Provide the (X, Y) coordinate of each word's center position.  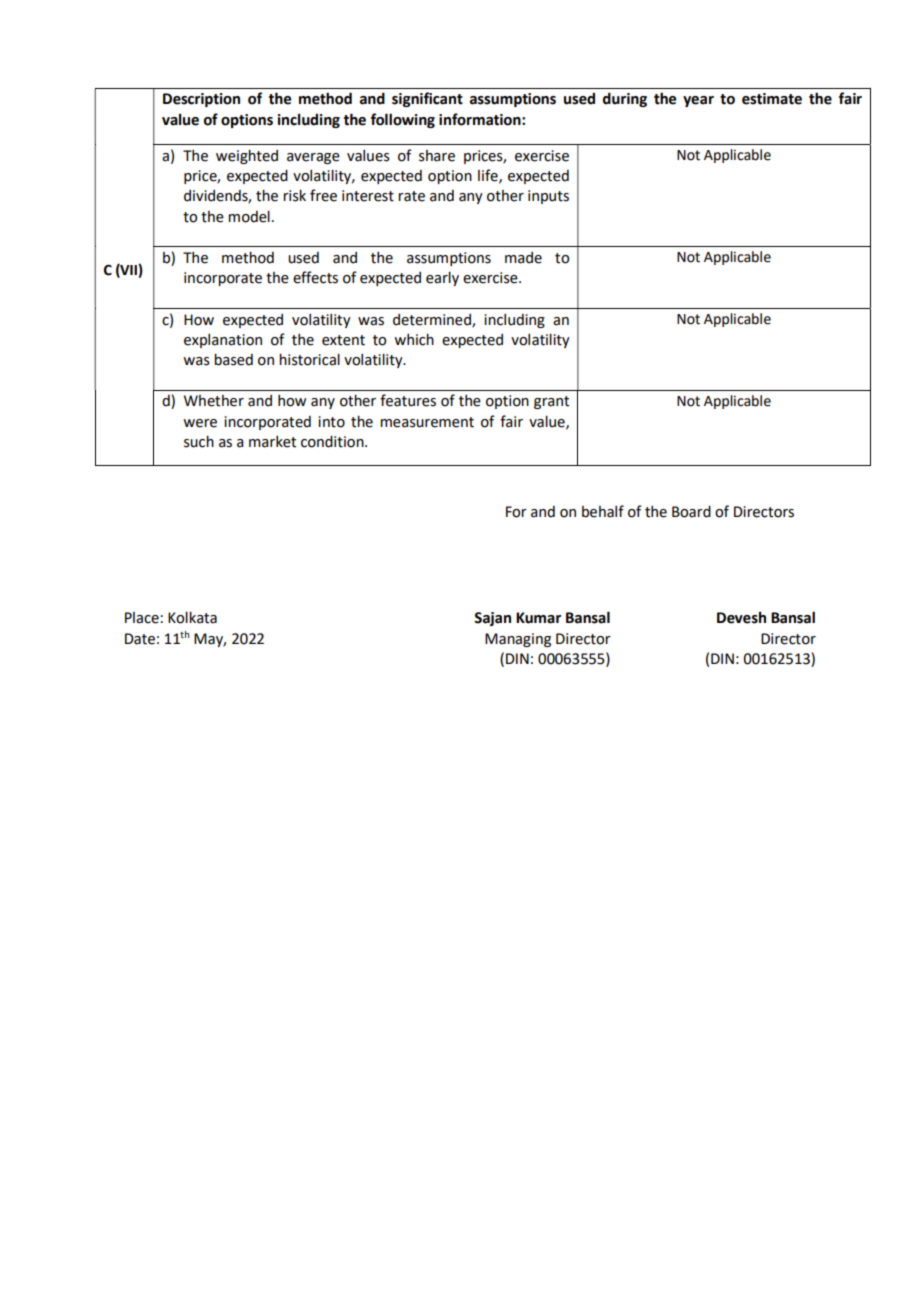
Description (201, 100)
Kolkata (192, 617)
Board (691, 512)
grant (551, 402)
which (414, 339)
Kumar (538, 618)
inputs (548, 197)
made (523, 258)
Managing (518, 640)
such (199, 441)
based (233, 359)
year (698, 101)
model (249, 216)
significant (427, 99)
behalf (603, 511)
